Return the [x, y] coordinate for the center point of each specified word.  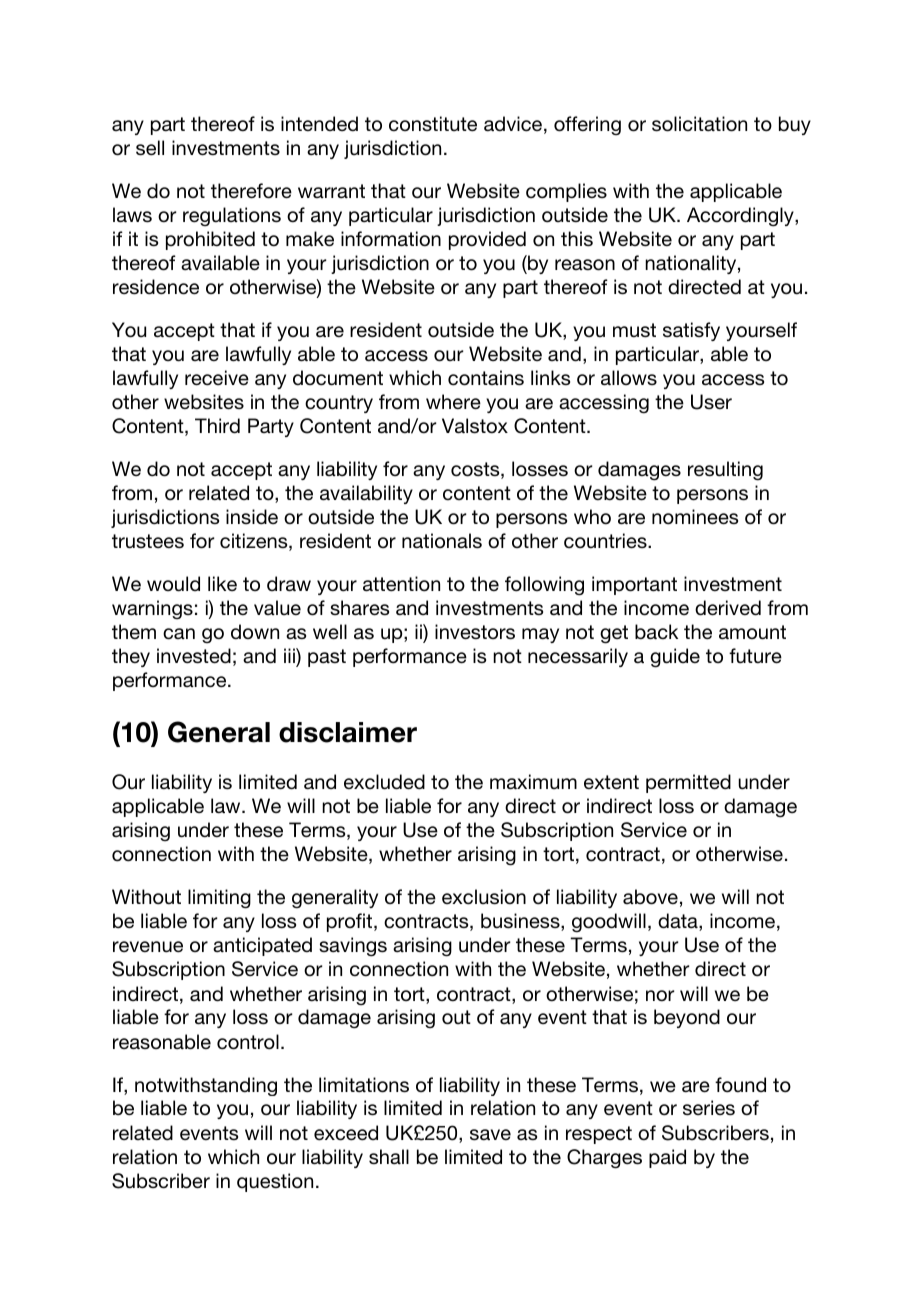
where [453, 402]
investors [475, 632]
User [711, 402]
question [275, 1182]
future [755, 656]
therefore [251, 191]
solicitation [699, 124]
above [650, 897]
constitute [433, 123]
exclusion [484, 897]
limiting [219, 899]
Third [217, 426]
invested [194, 656]
